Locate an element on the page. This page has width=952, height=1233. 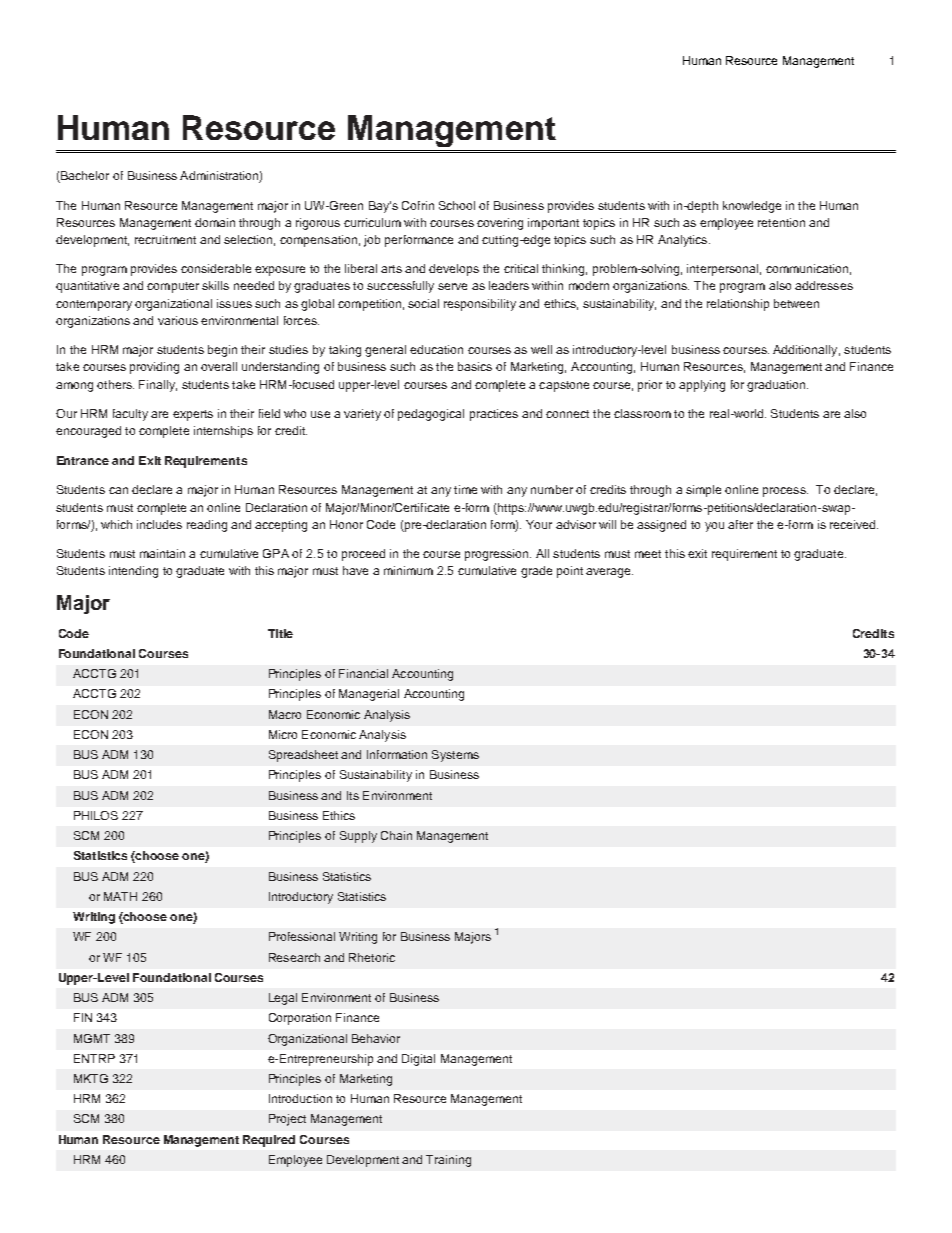
Digital is located at coordinates (418, 1060).
